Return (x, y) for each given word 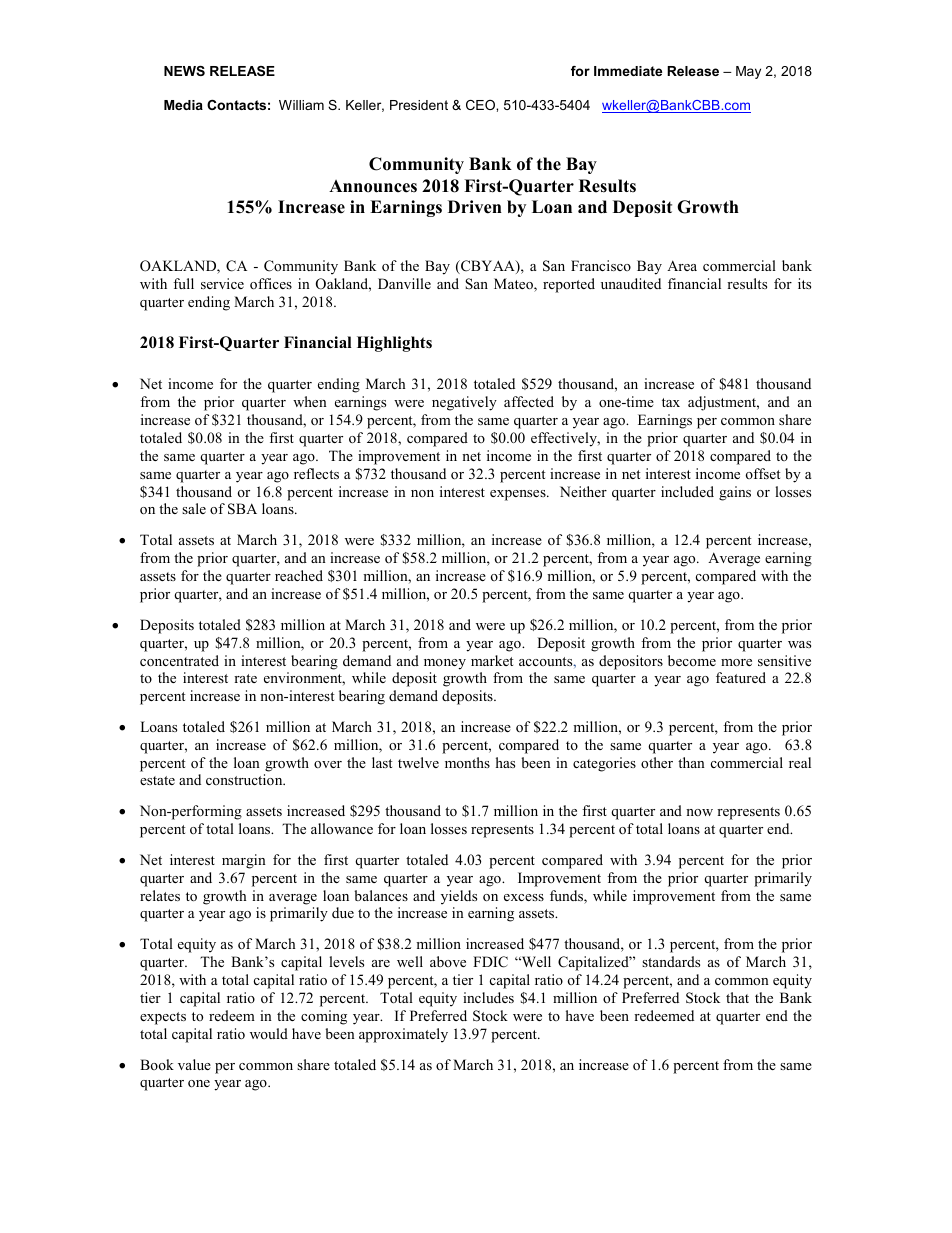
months (467, 762)
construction (245, 779)
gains (735, 493)
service (222, 283)
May (748, 72)
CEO (481, 105)
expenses (519, 495)
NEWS (184, 71)
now (699, 812)
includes (488, 997)
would (269, 1033)
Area (682, 265)
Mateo (514, 285)
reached (299, 575)
